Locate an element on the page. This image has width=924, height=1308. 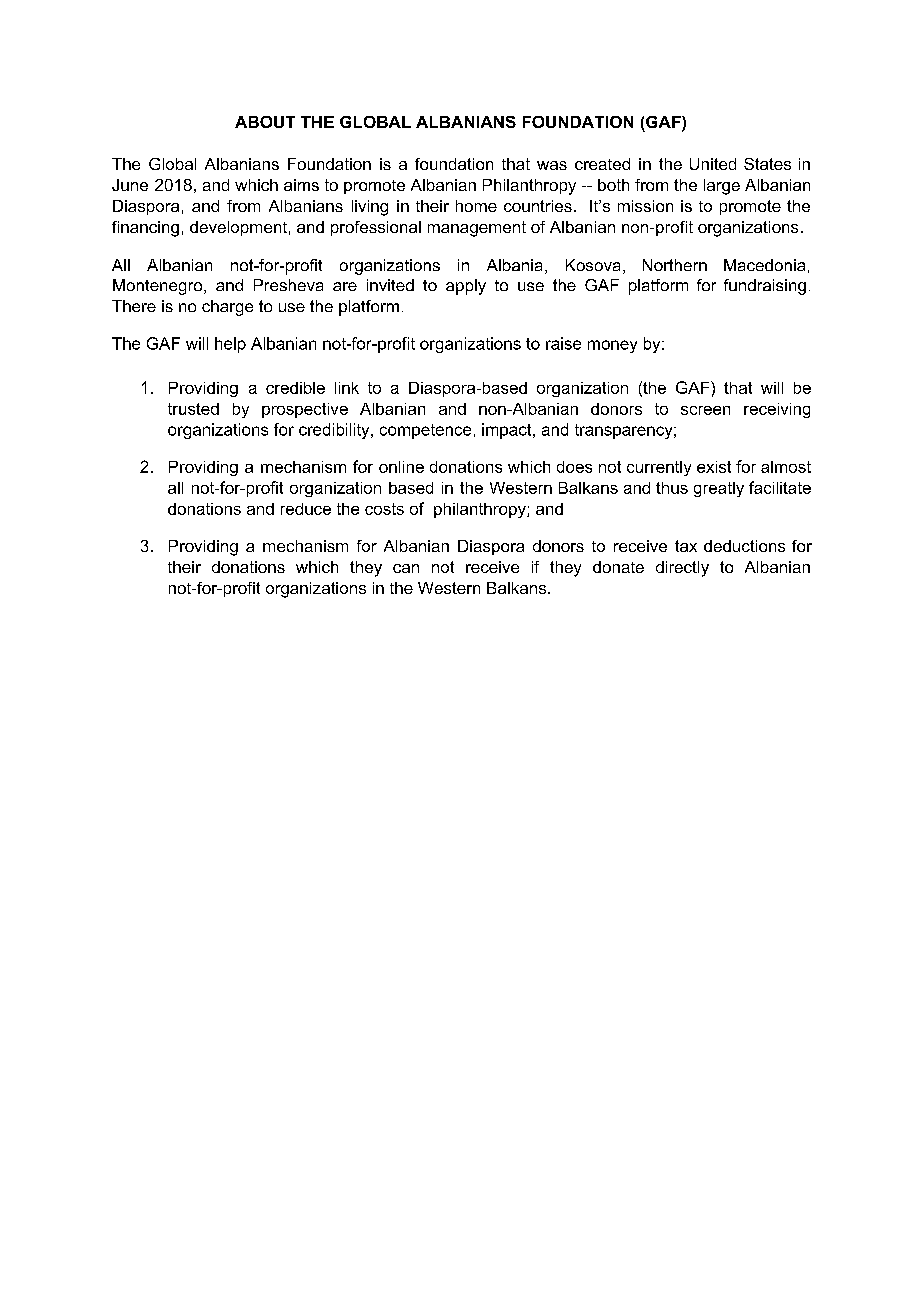
United is located at coordinates (713, 164).
